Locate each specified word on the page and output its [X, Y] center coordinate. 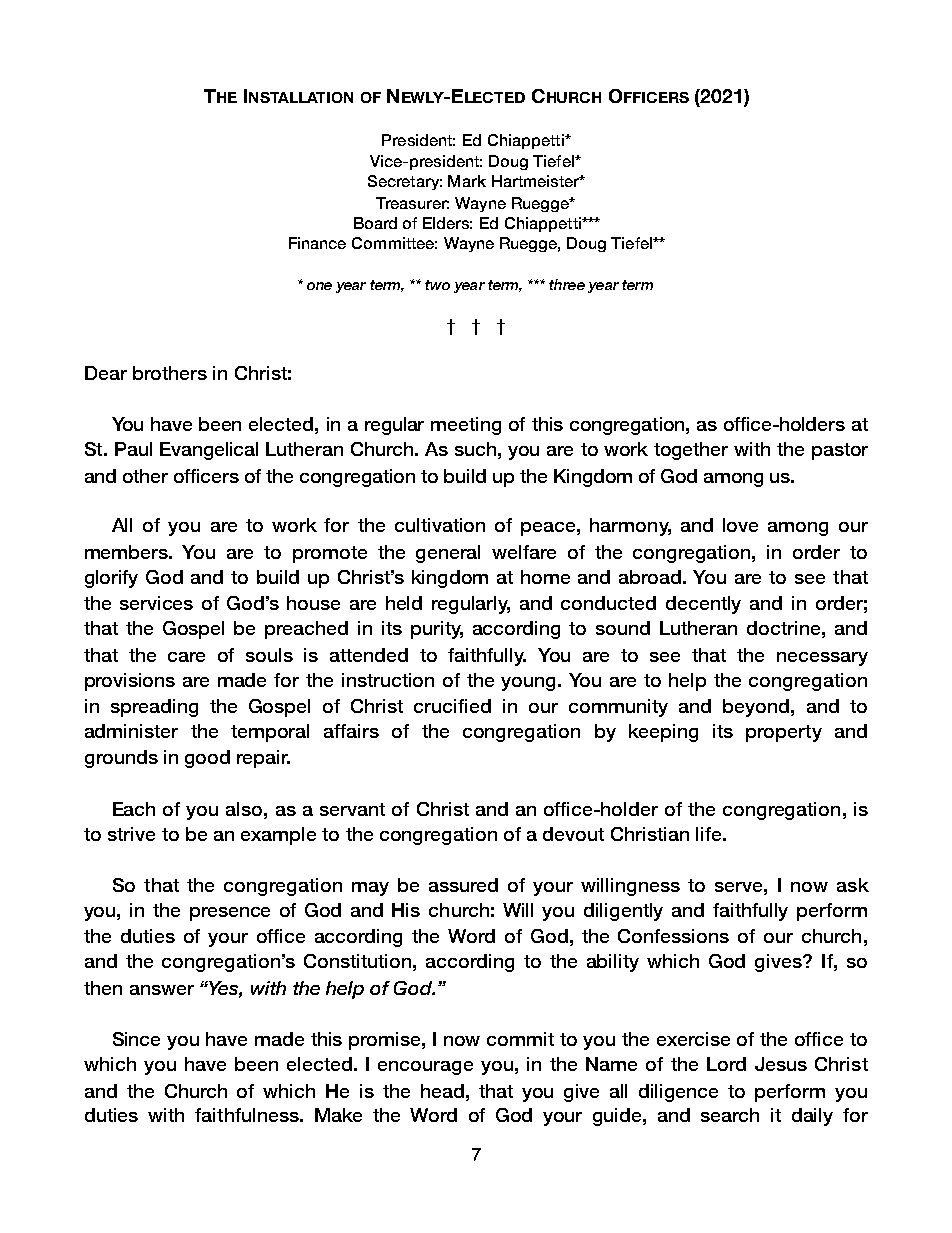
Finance [317, 243]
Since [136, 1039]
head [442, 1091]
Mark [467, 181]
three [567, 284]
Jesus [781, 1064]
